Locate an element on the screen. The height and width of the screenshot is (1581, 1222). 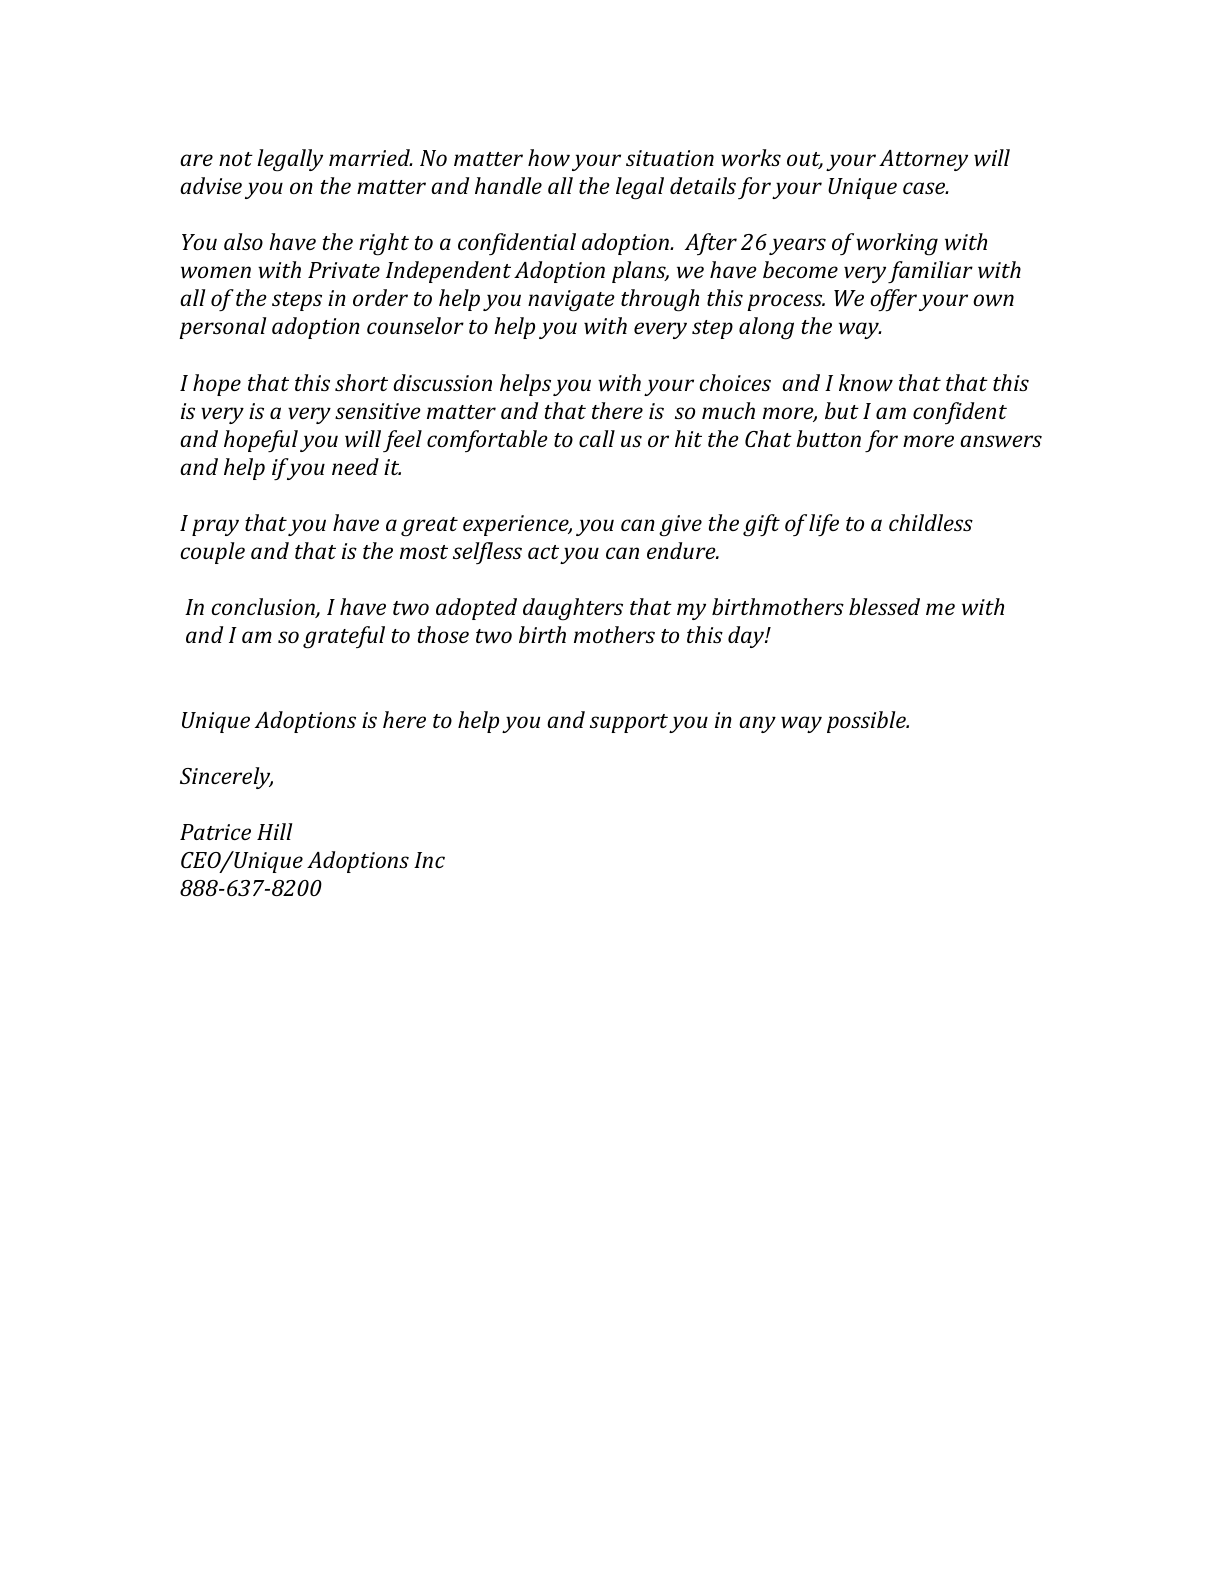
possible is located at coordinates (867, 722).
